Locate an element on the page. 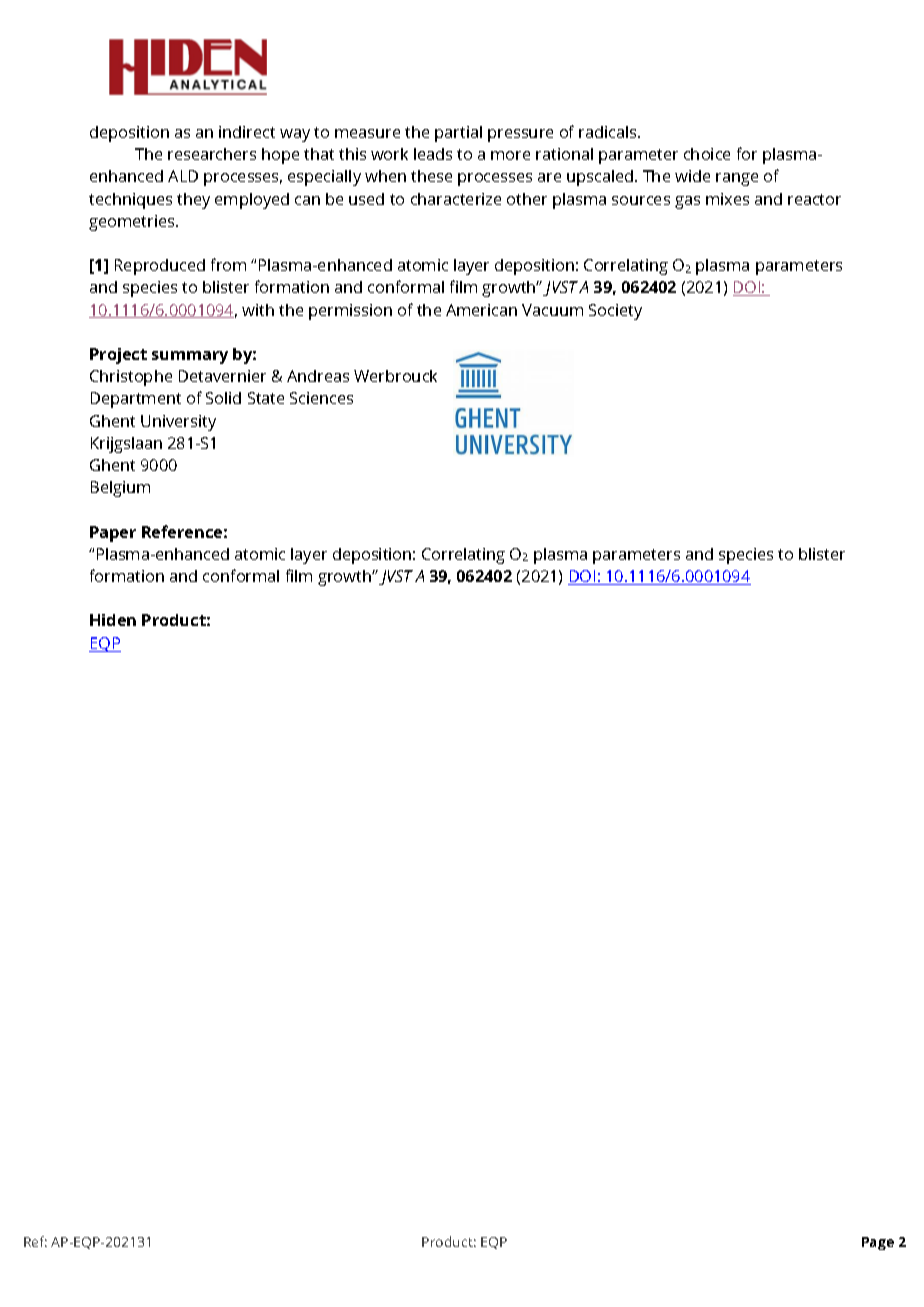 The height and width of the page is (1307, 924). Sciences is located at coordinates (321, 398).
